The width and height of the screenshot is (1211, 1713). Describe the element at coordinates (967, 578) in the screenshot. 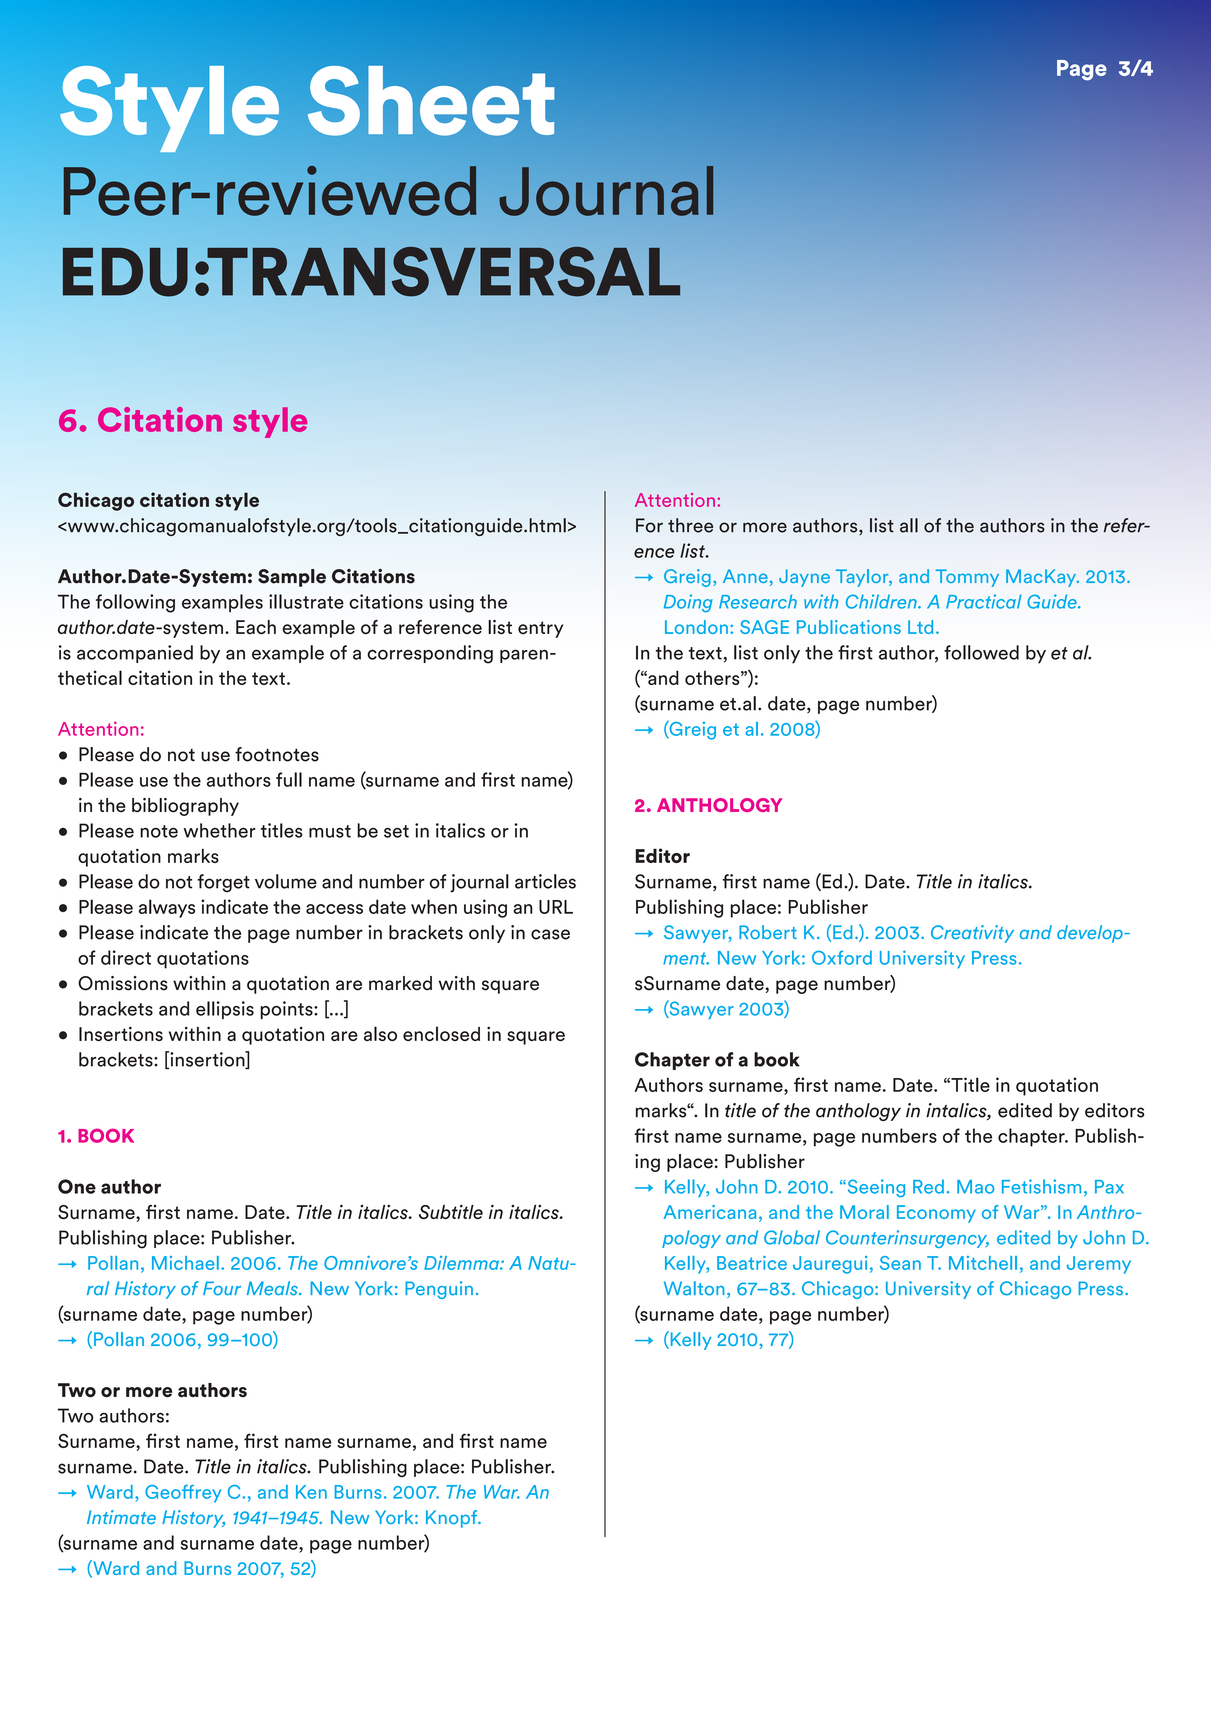

I see `Tommy` at that location.
